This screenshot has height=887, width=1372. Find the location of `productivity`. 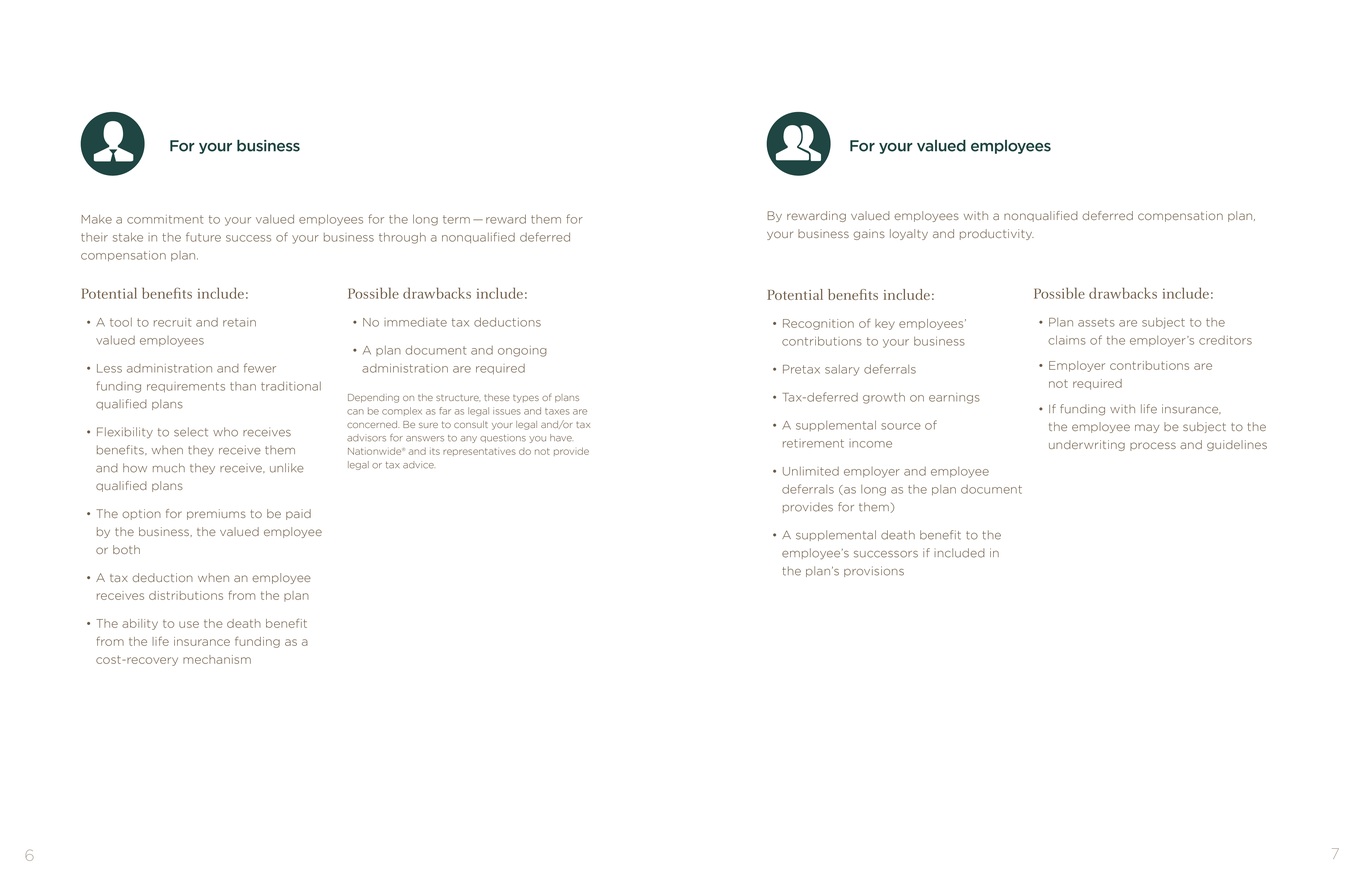

productivity is located at coordinates (997, 234).
